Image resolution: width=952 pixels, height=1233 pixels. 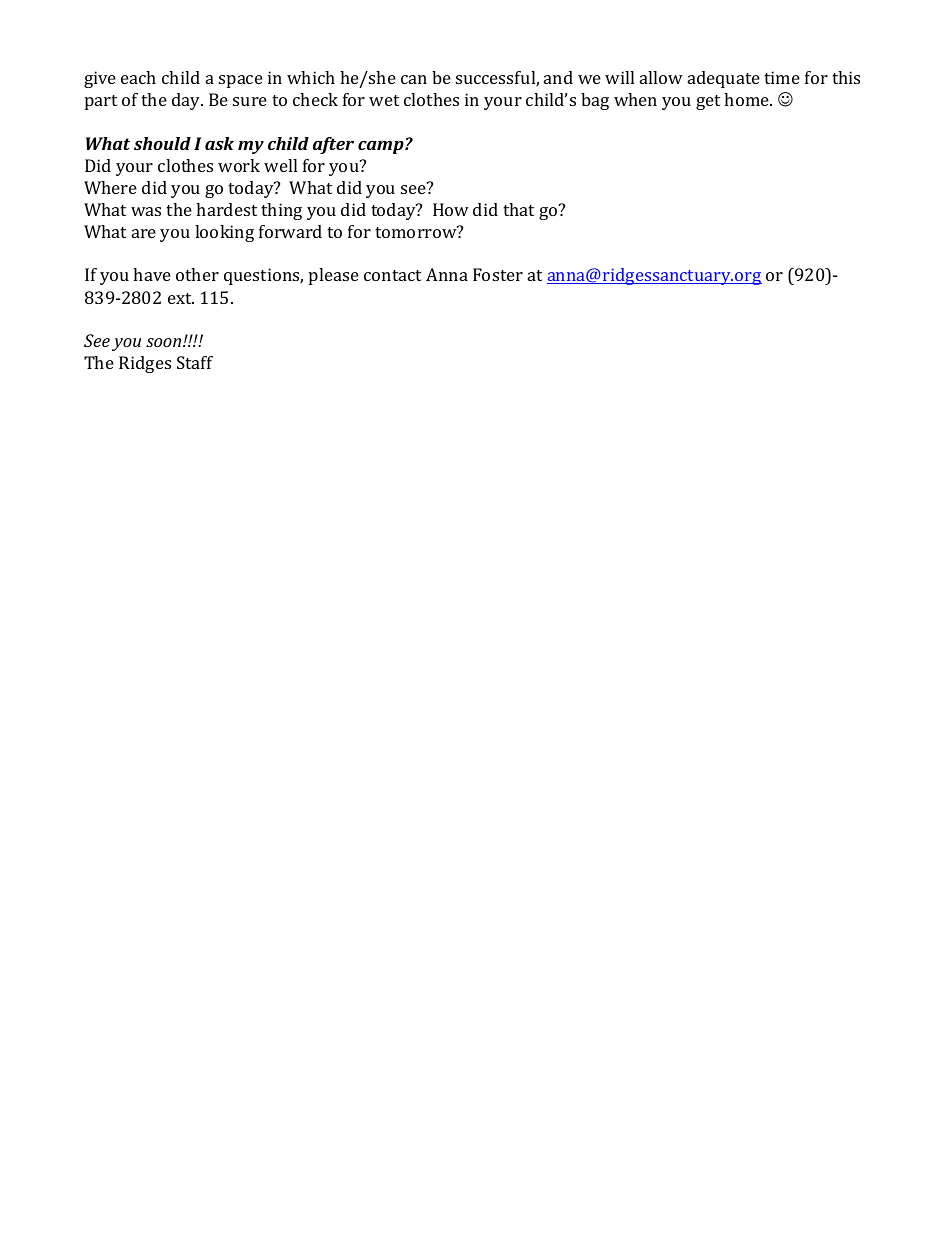 I want to click on How, so click(x=451, y=209).
